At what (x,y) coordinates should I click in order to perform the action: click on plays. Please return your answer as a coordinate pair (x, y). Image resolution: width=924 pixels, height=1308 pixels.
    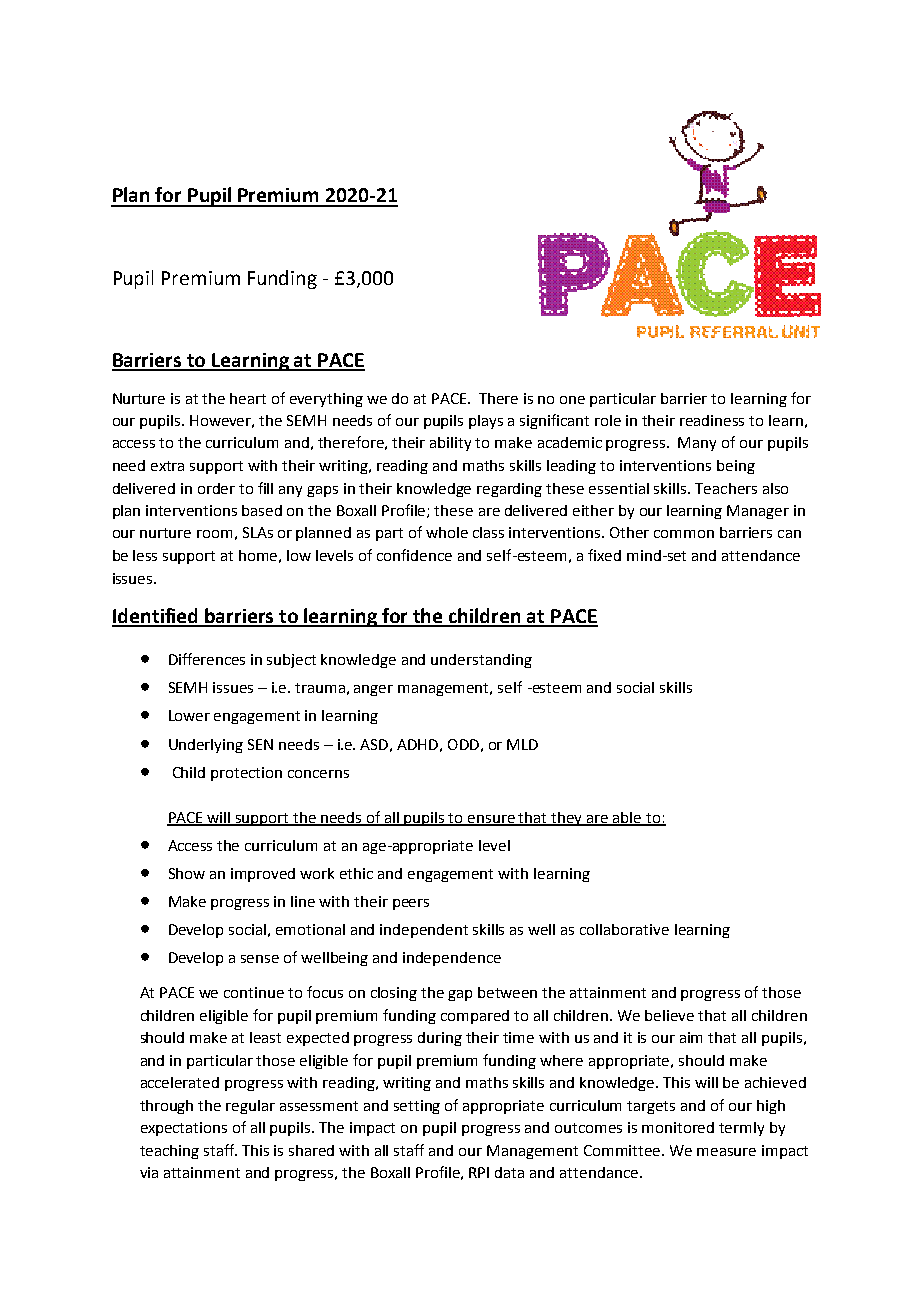
    Looking at the image, I should click on (486, 422).
